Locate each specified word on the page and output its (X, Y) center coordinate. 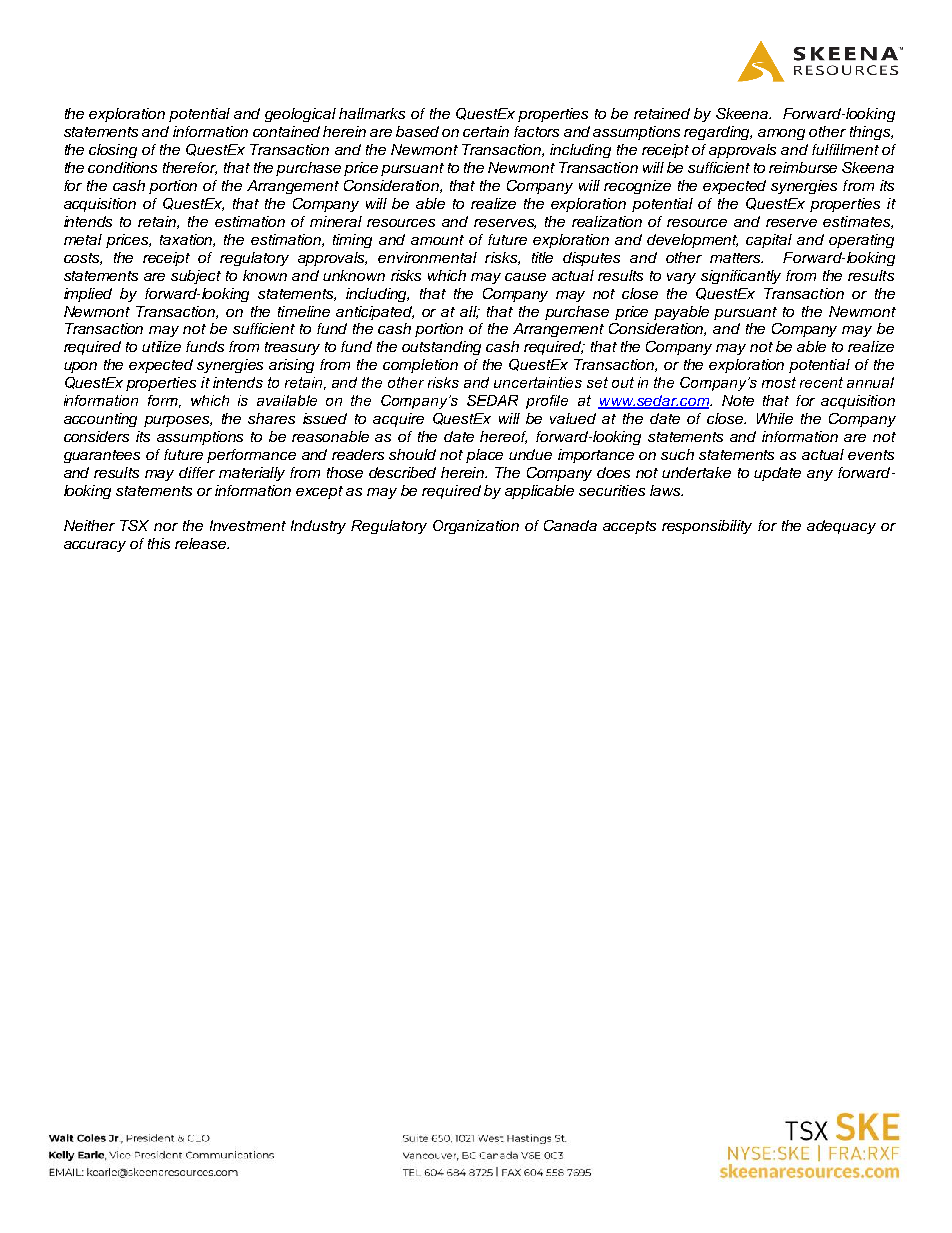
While (775, 418)
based (417, 131)
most (779, 382)
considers (96, 436)
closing (113, 151)
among (781, 134)
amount (437, 240)
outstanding (441, 348)
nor (166, 527)
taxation (187, 240)
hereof (503, 437)
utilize (161, 346)
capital (769, 241)
